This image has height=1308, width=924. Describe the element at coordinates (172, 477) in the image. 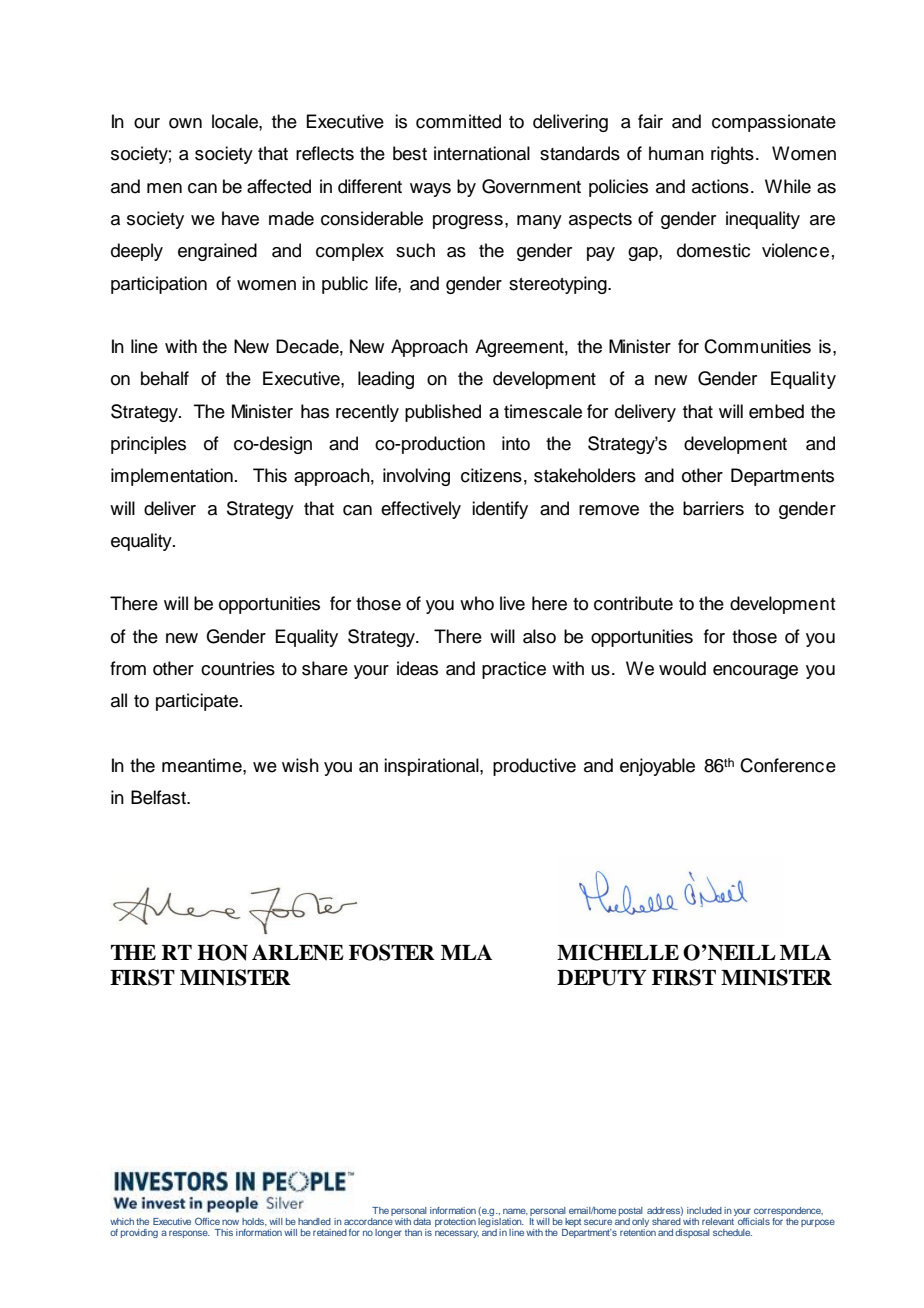

I see `implementation` at that location.
